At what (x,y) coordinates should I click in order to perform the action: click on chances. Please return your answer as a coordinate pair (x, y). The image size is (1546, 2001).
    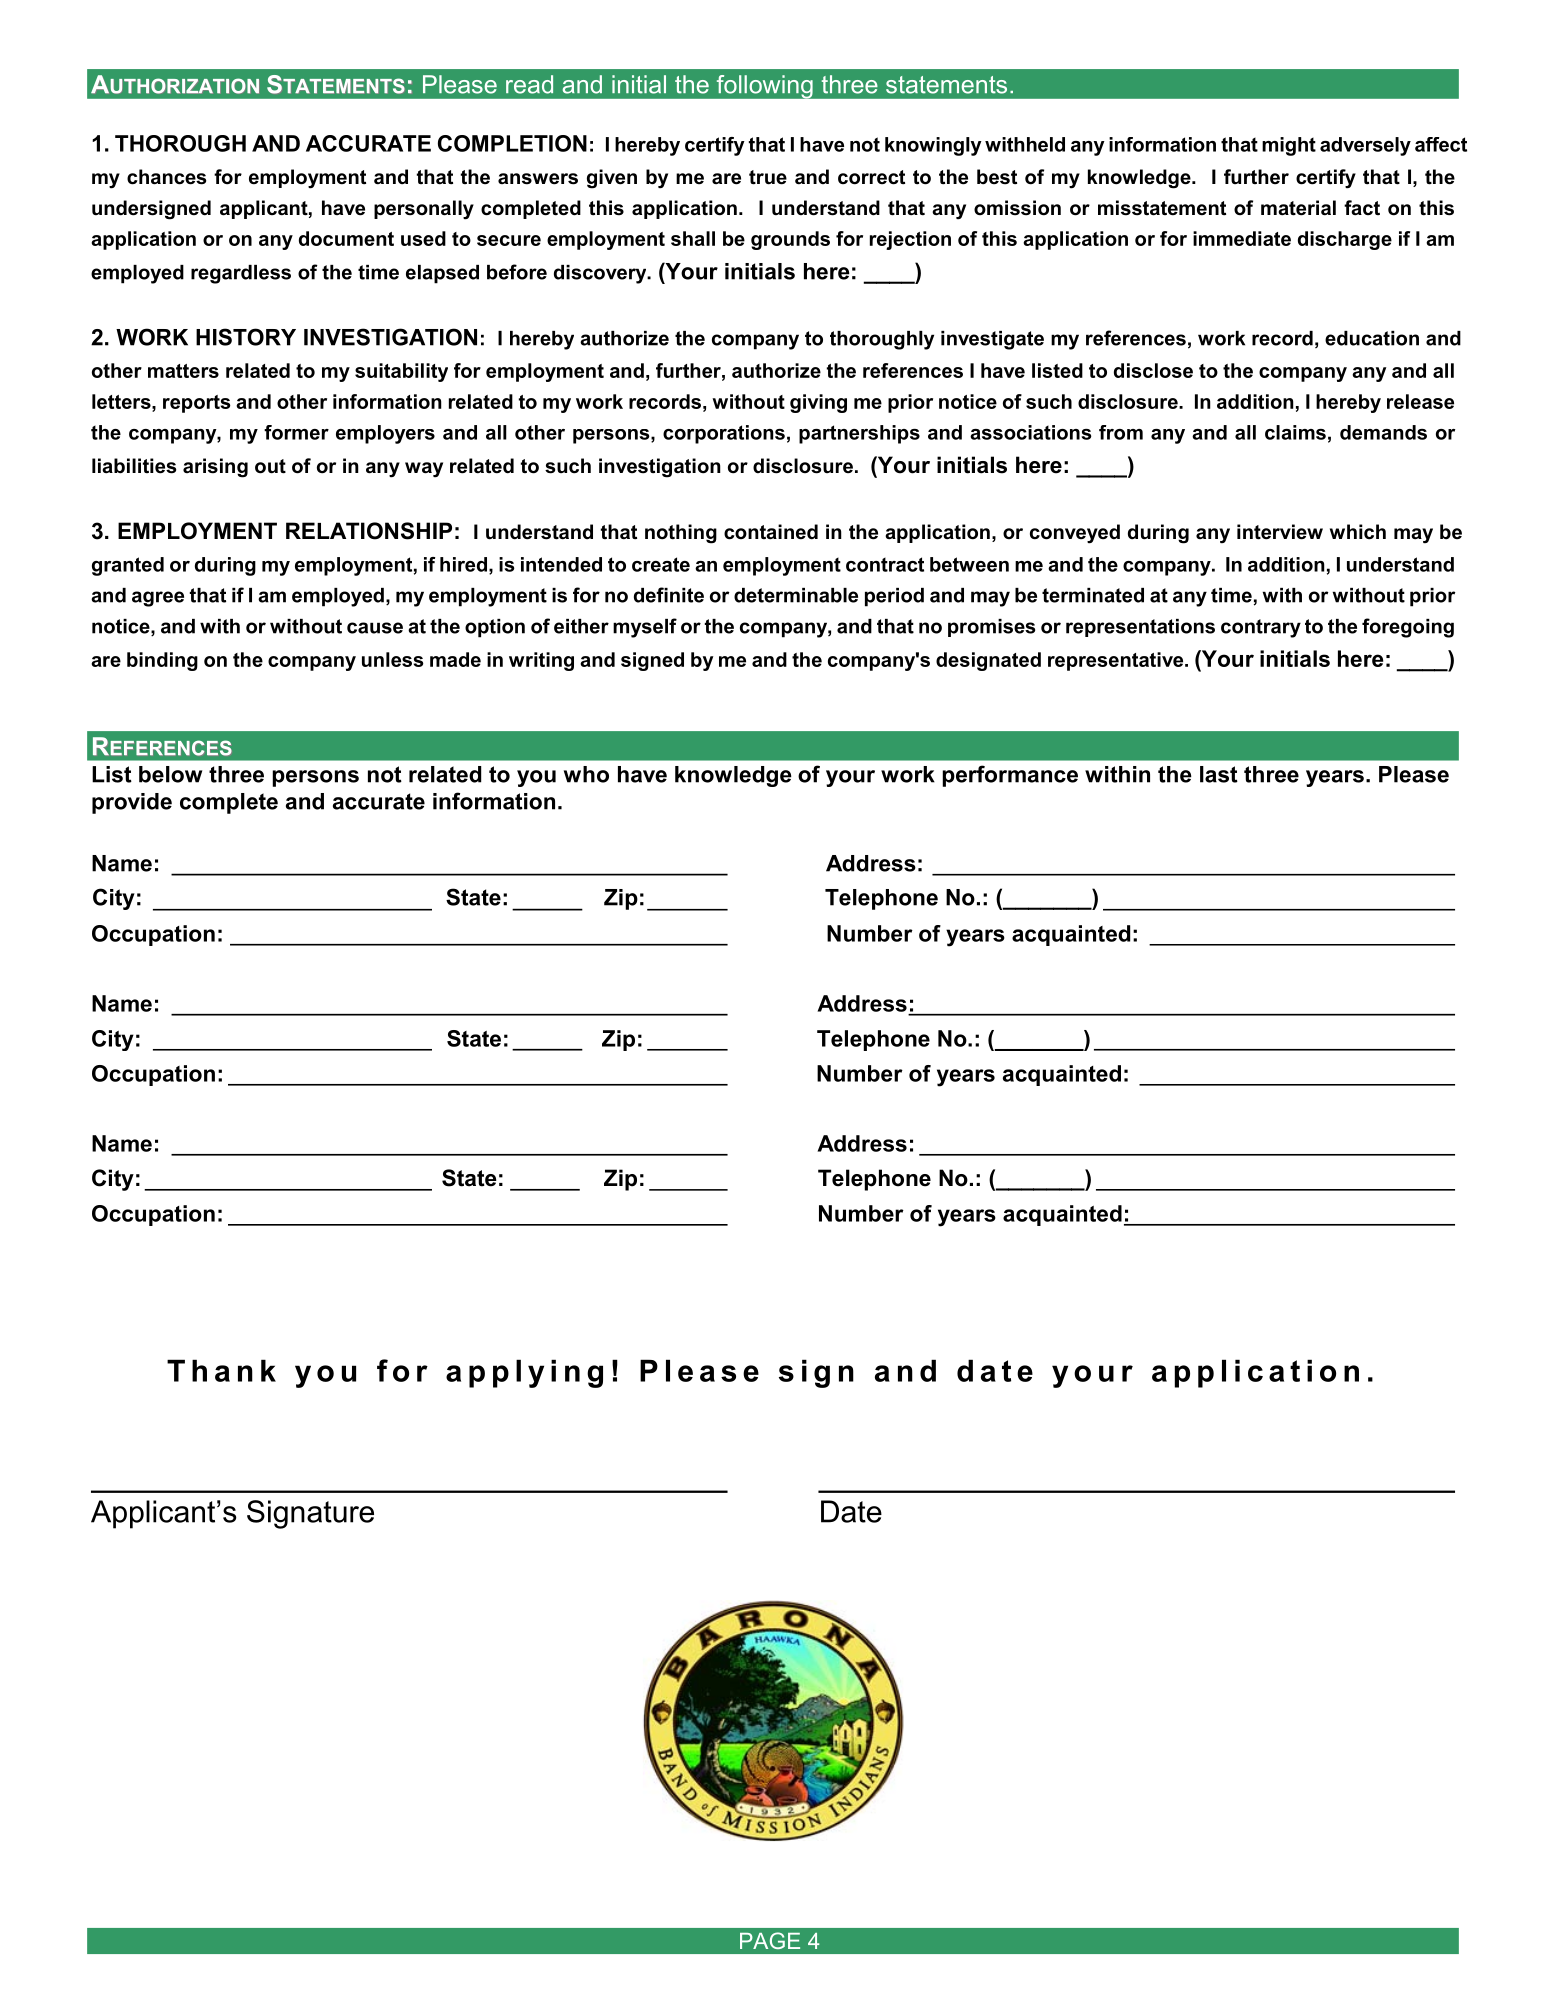
    Looking at the image, I should click on (166, 177).
